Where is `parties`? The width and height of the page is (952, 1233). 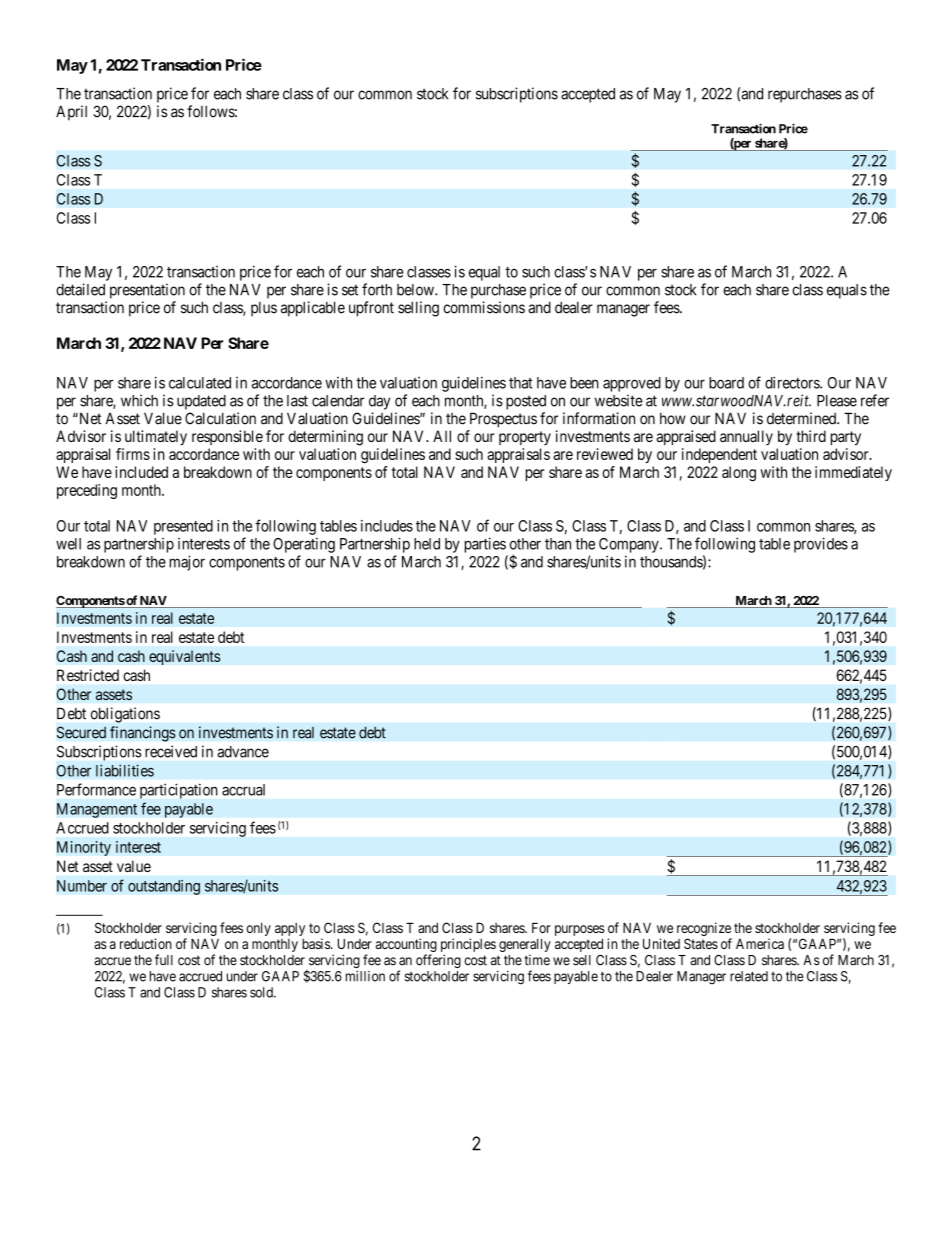
parties is located at coordinates (485, 545).
